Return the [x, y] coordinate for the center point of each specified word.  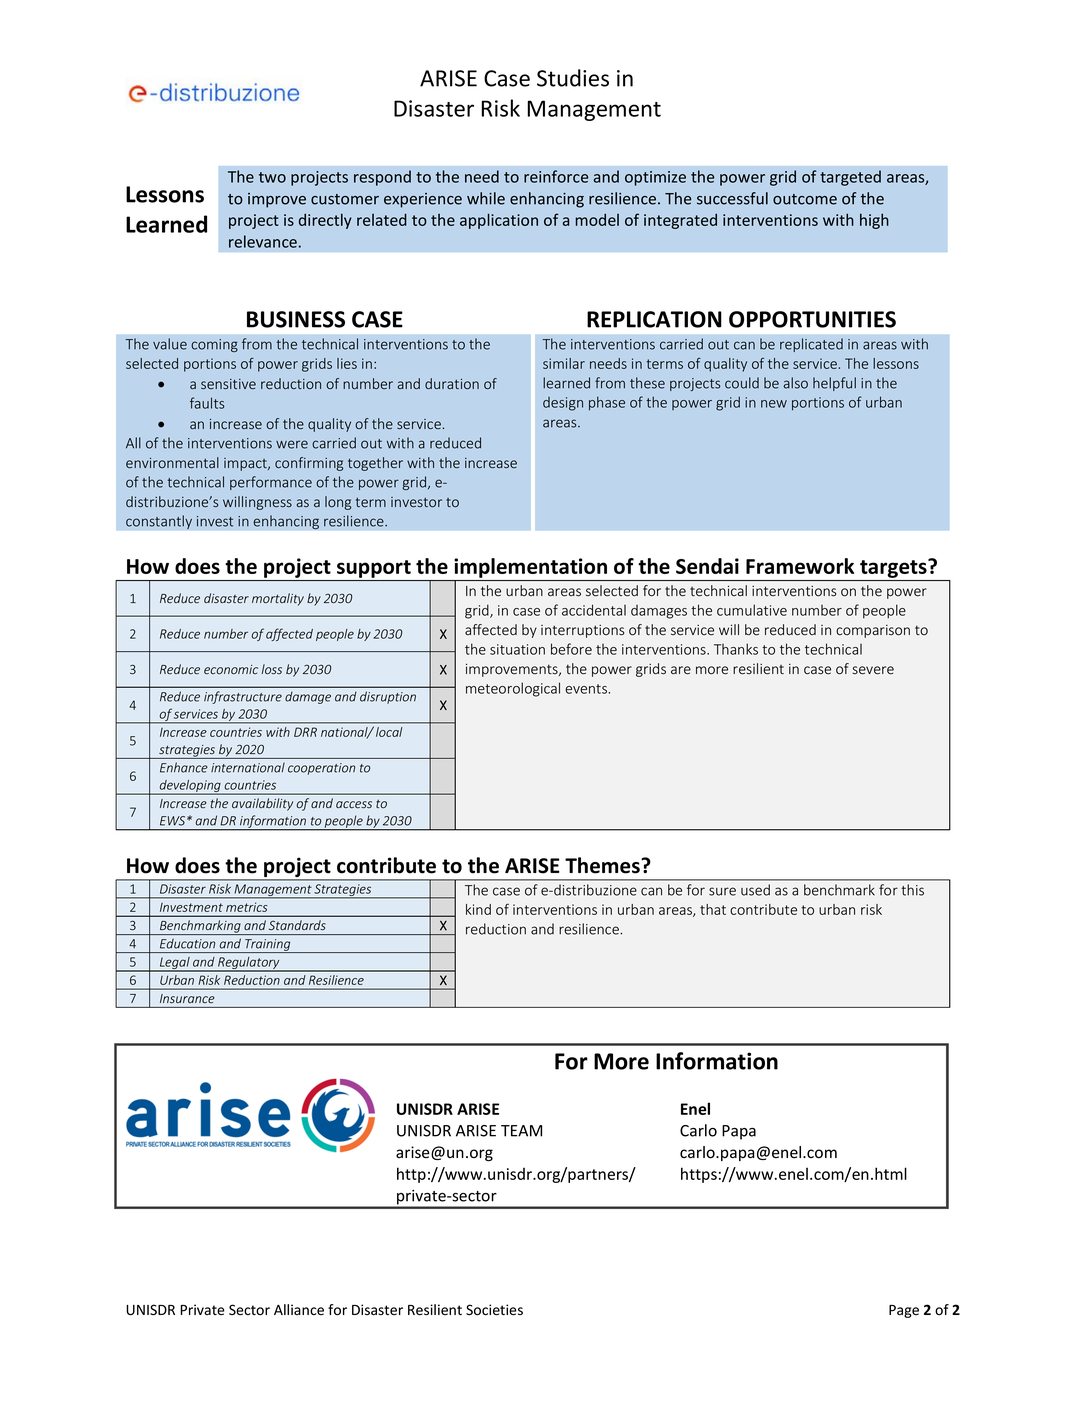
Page [904, 1311]
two [272, 177]
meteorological [513, 689]
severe [873, 670]
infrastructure [243, 697]
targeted [850, 178]
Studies [573, 78]
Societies [494, 1310]
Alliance [299, 1309]
